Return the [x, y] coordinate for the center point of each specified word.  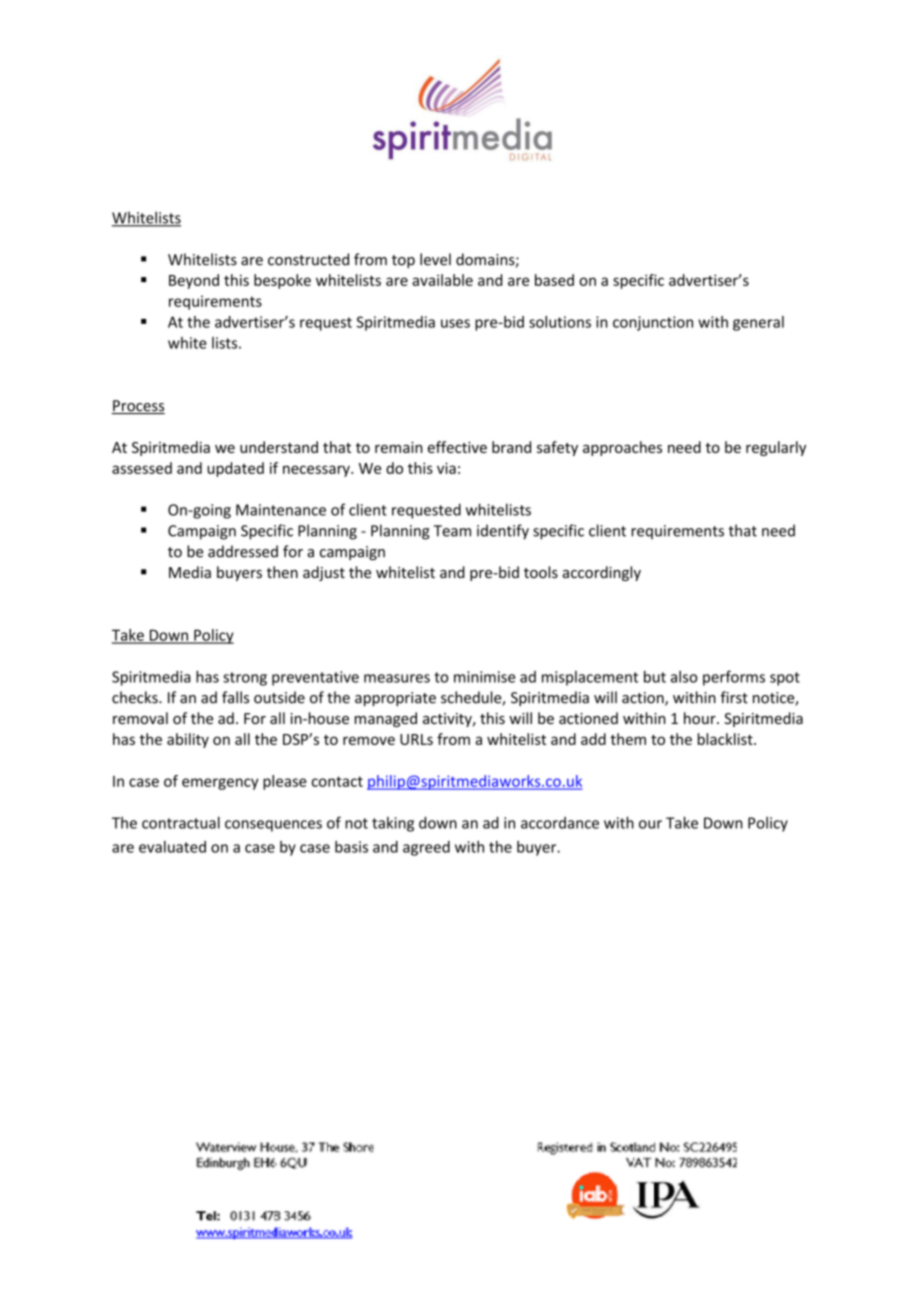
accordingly [602, 573]
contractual [181, 822]
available [442, 280]
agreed [426, 848]
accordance [560, 823]
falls [235, 697]
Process [138, 407]
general [758, 323]
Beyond [194, 281]
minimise [484, 677]
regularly [776, 448]
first [734, 697]
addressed [243, 551]
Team [452, 531]
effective [457, 447]
